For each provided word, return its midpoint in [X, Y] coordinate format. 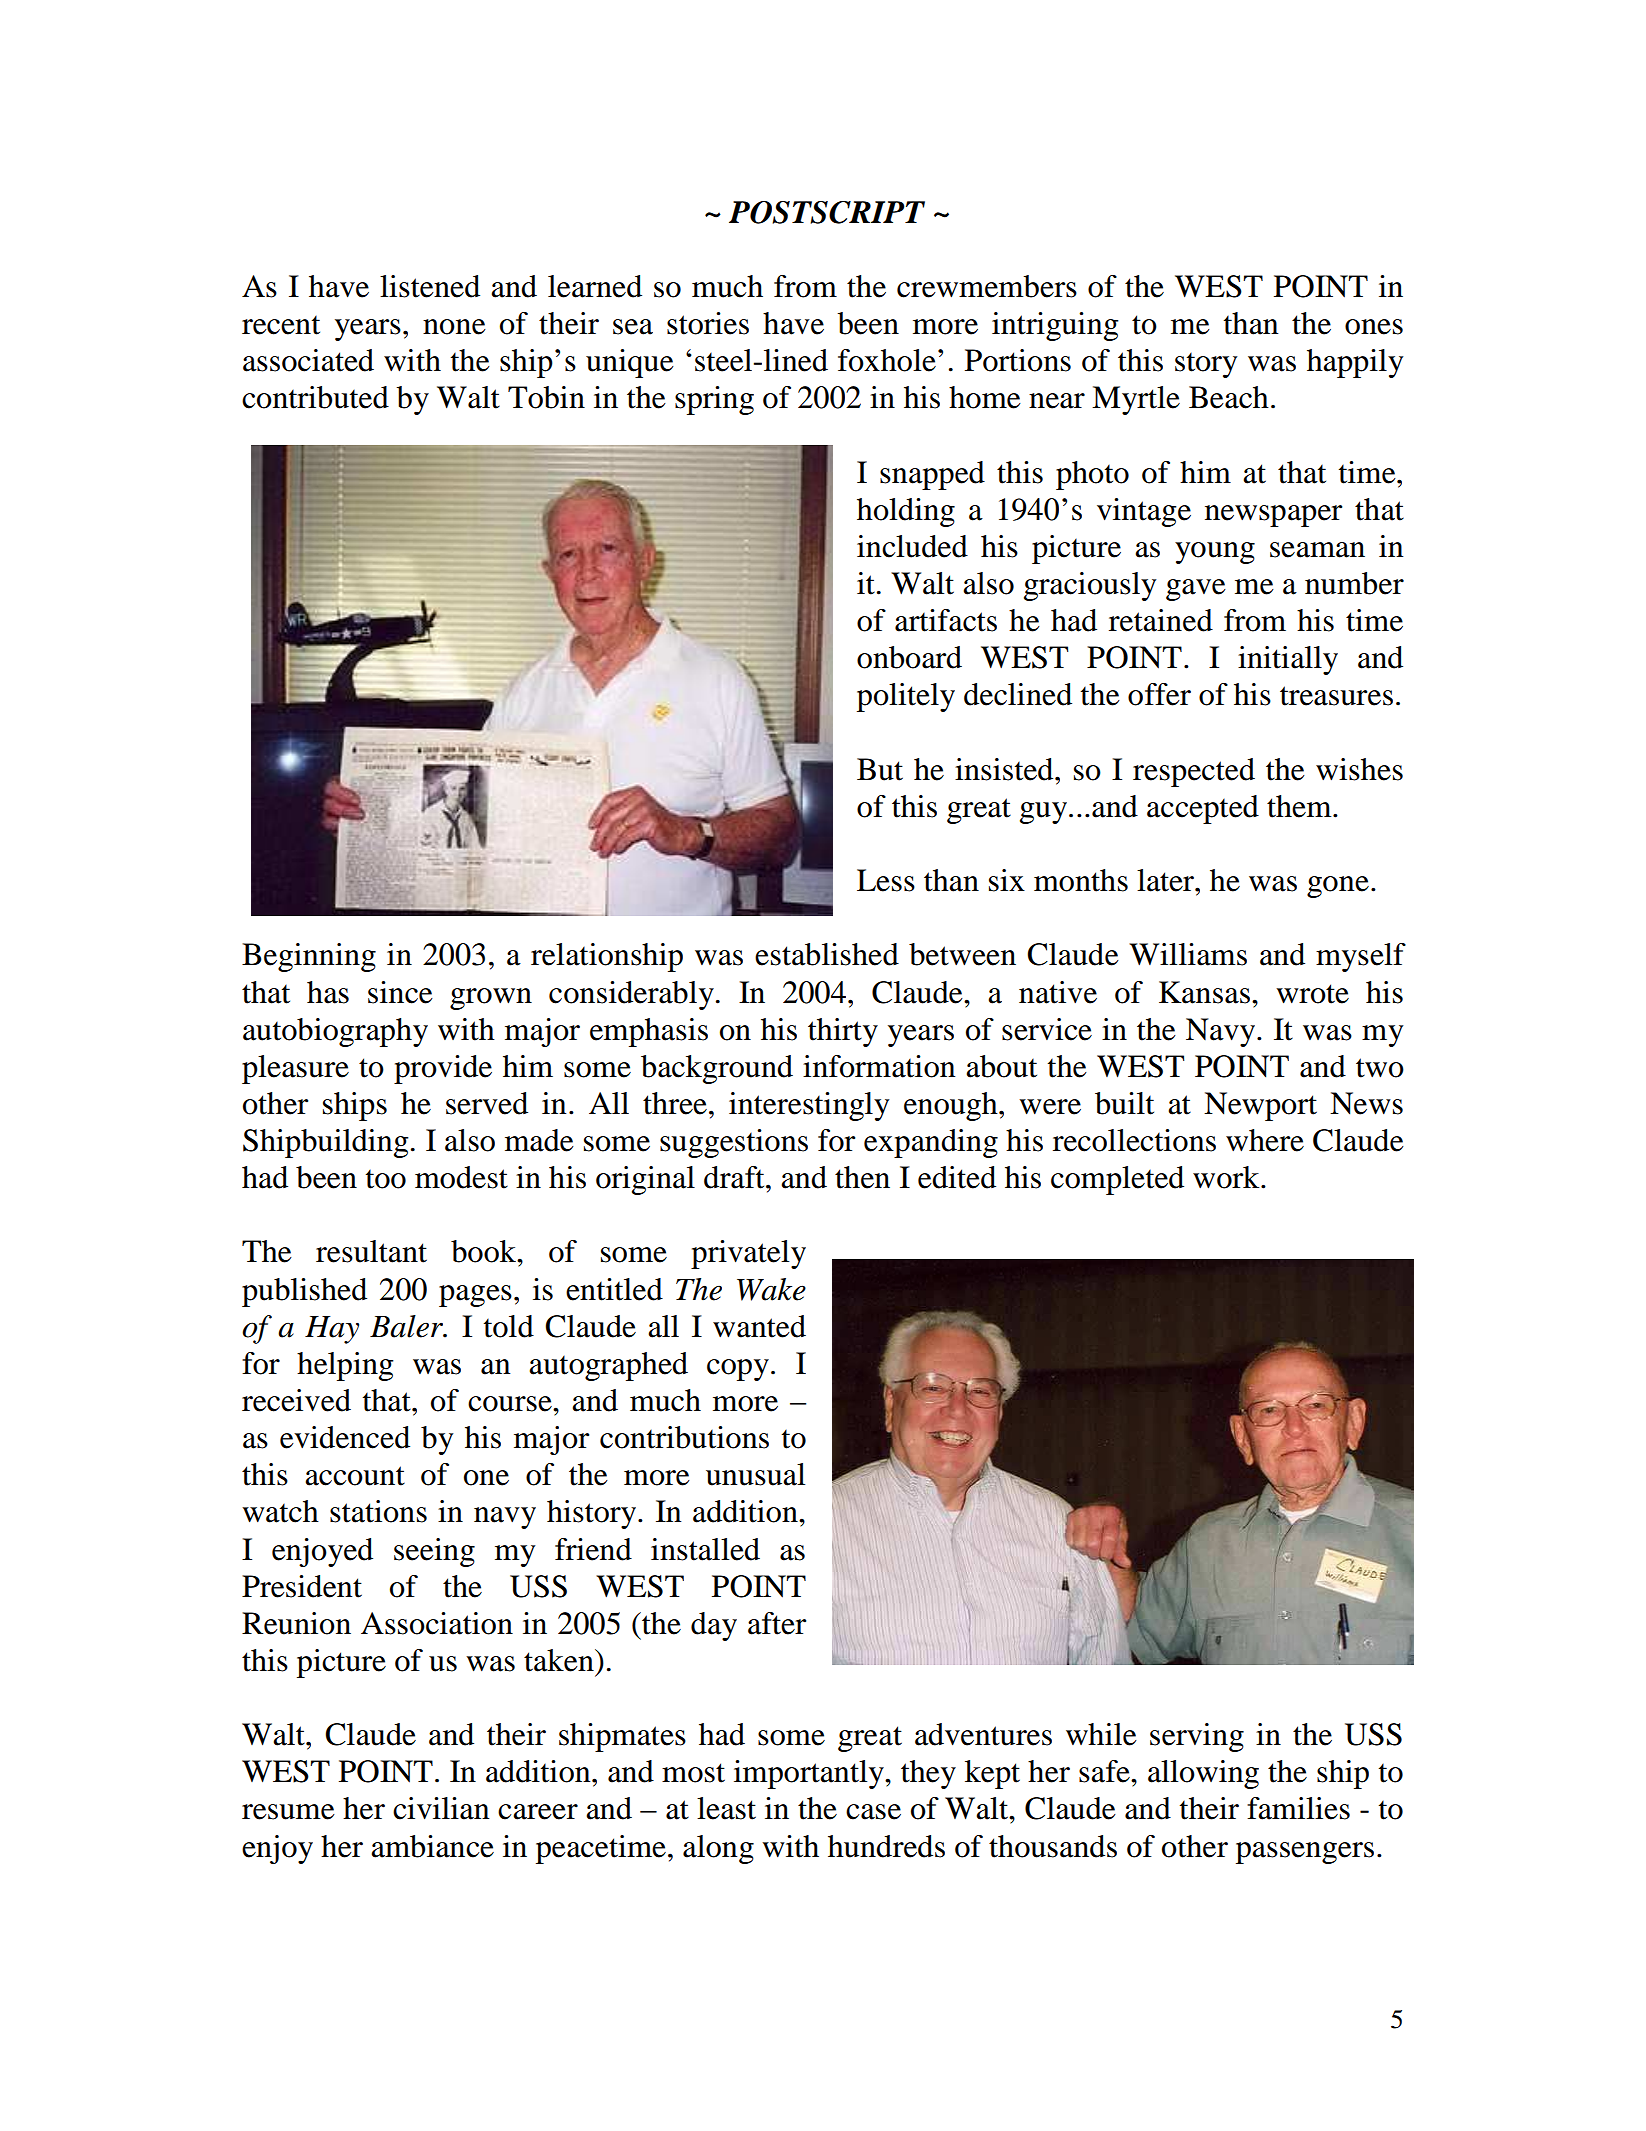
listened [430, 286]
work [1227, 1177]
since [400, 992]
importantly [810, 1774]
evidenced [345, 1437]
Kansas [1204, 992]
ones [1374, 327]
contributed [315, 397]
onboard [909, 657]
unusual [755, 1474]
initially [1288, 660]
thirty [843, 1032]
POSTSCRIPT [827, 212]
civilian [441, 1808]
